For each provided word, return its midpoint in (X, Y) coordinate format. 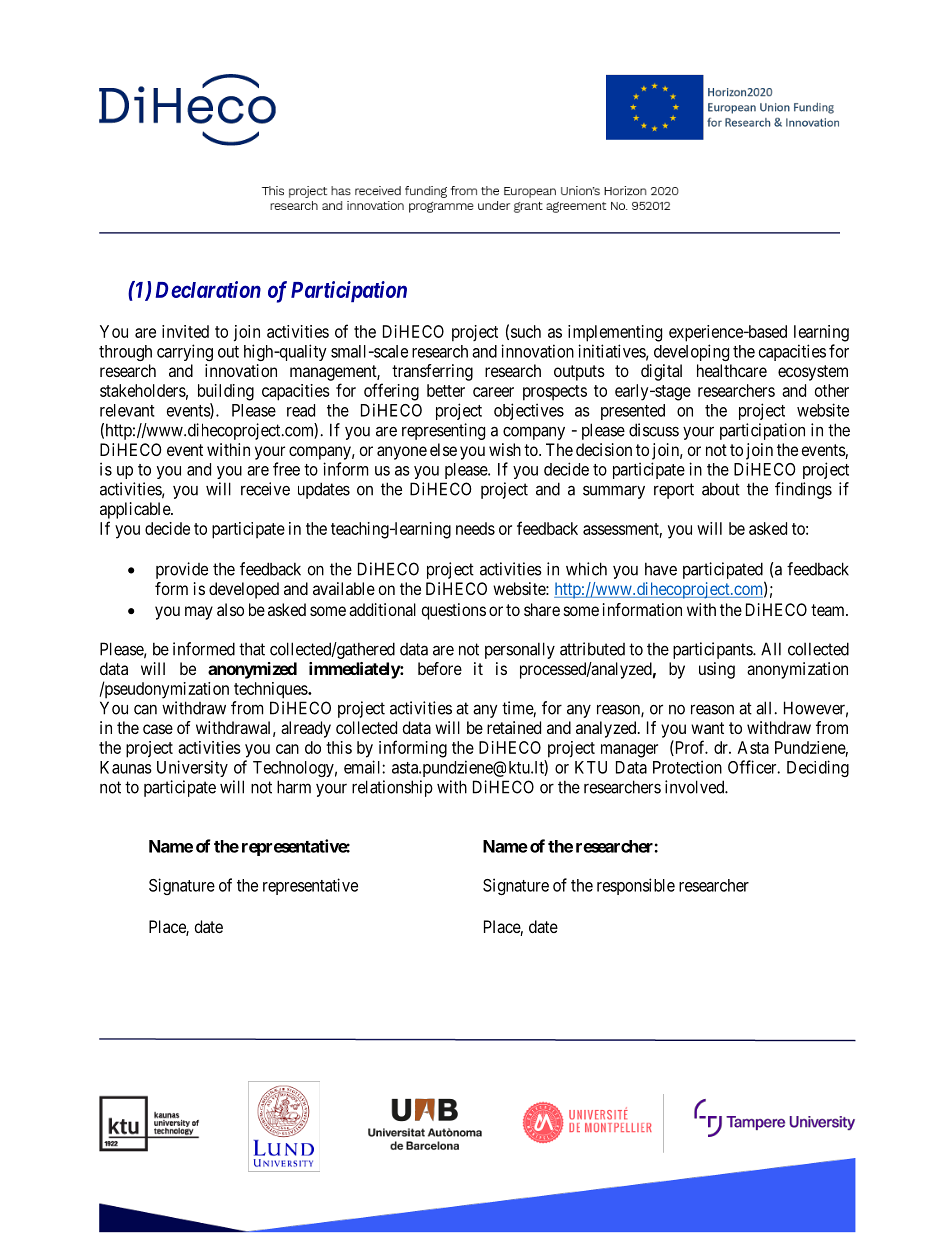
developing (691, 352)
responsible (636, 886)
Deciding (818, 768)
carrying (185, 352)
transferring (432, 372)
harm (294, 787)
